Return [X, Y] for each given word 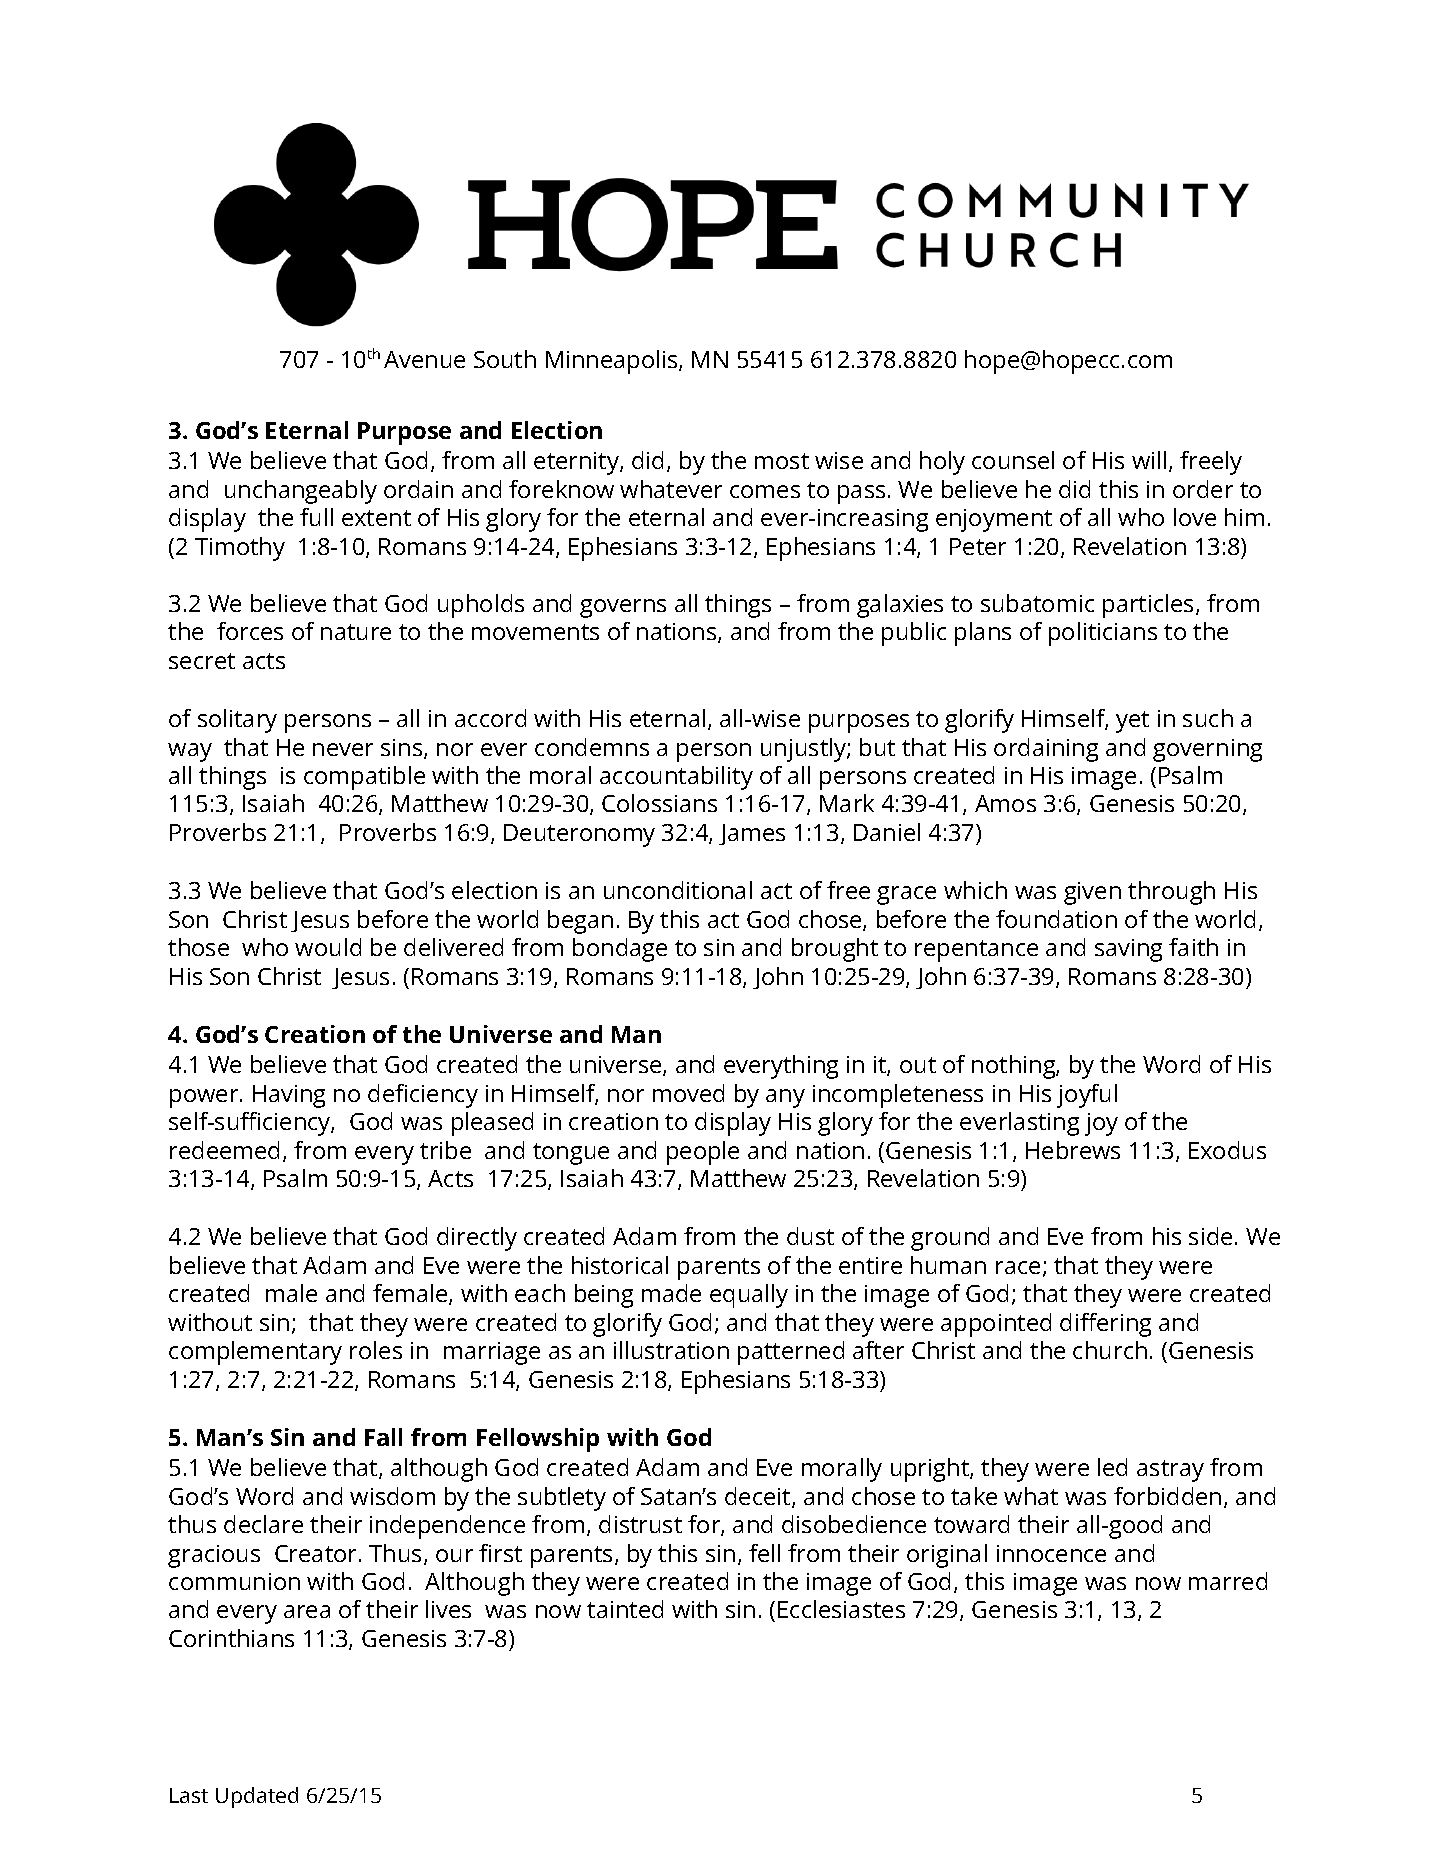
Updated [257, 1797]
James [752, 834]
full [316, 517]
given [1092, 893]
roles [376, 1350]
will [1149, 460]
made [671, 1293]
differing [1105, 1325]
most [782, 461]
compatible [364, 778]
